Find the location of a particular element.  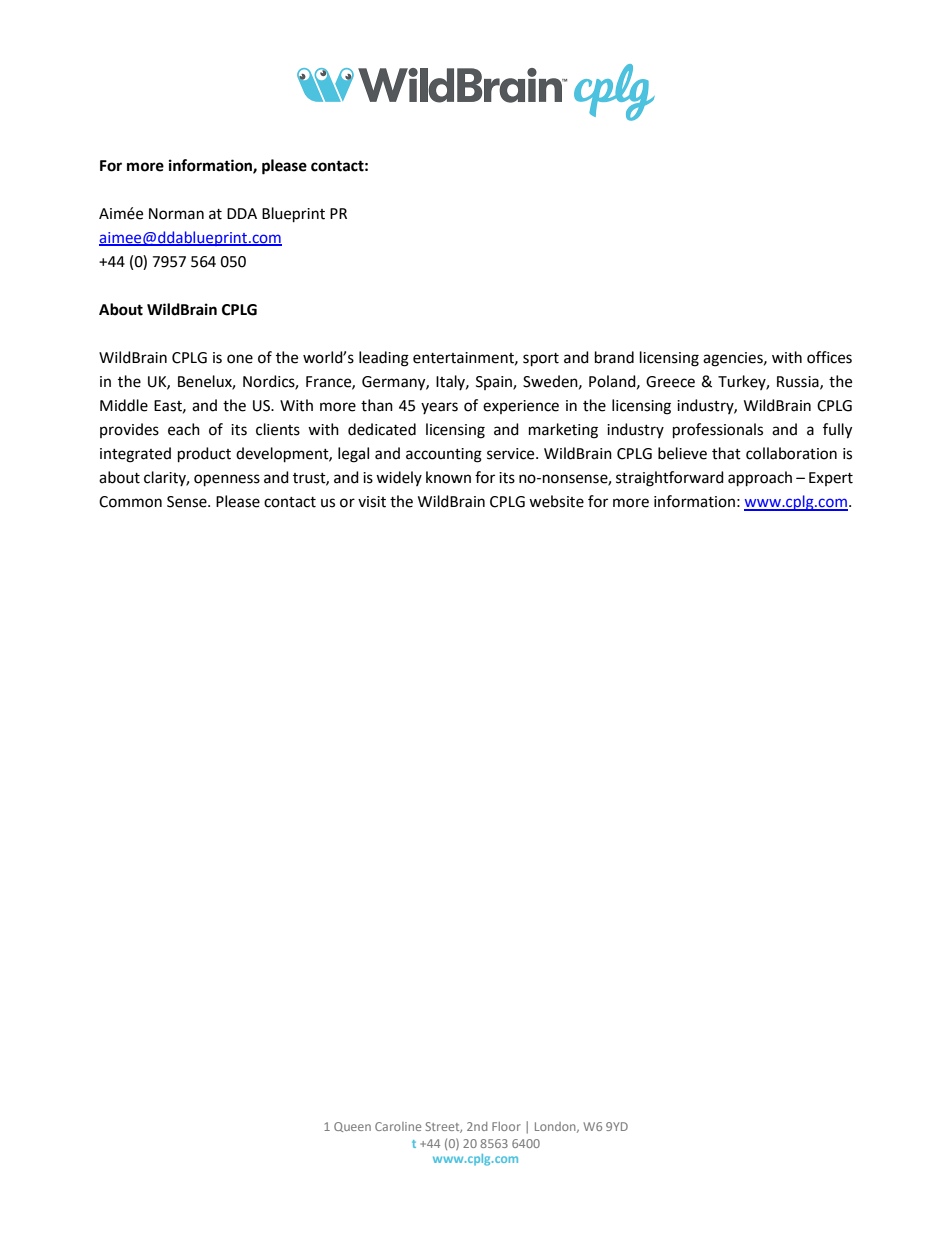

sport is located at coordinates (541, 360).
